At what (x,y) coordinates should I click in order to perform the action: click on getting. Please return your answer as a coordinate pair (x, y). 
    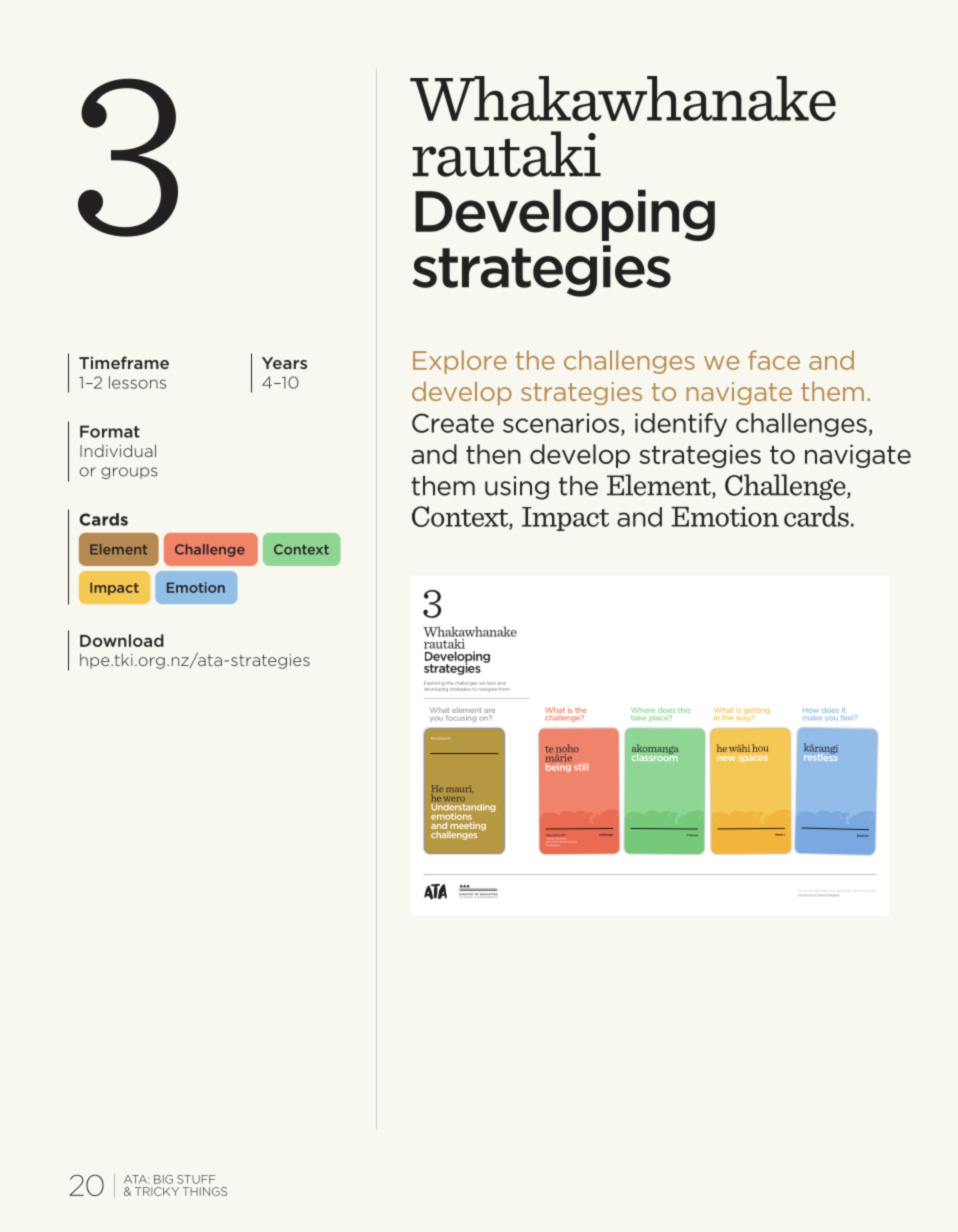
    Looking at the image, I should click on (757, 712).
